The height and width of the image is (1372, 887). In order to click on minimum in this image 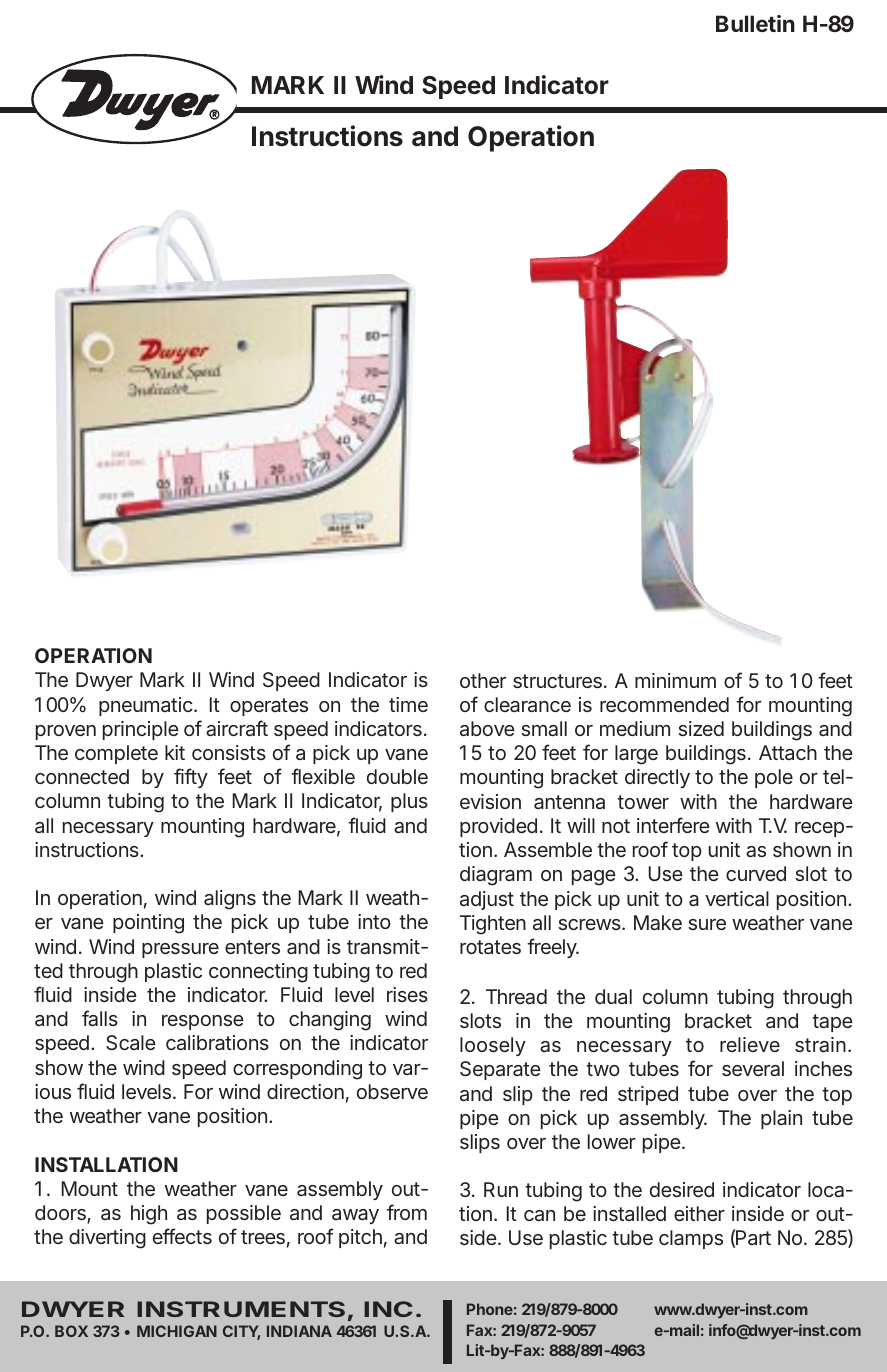, I will do `click(675, 680)`.
